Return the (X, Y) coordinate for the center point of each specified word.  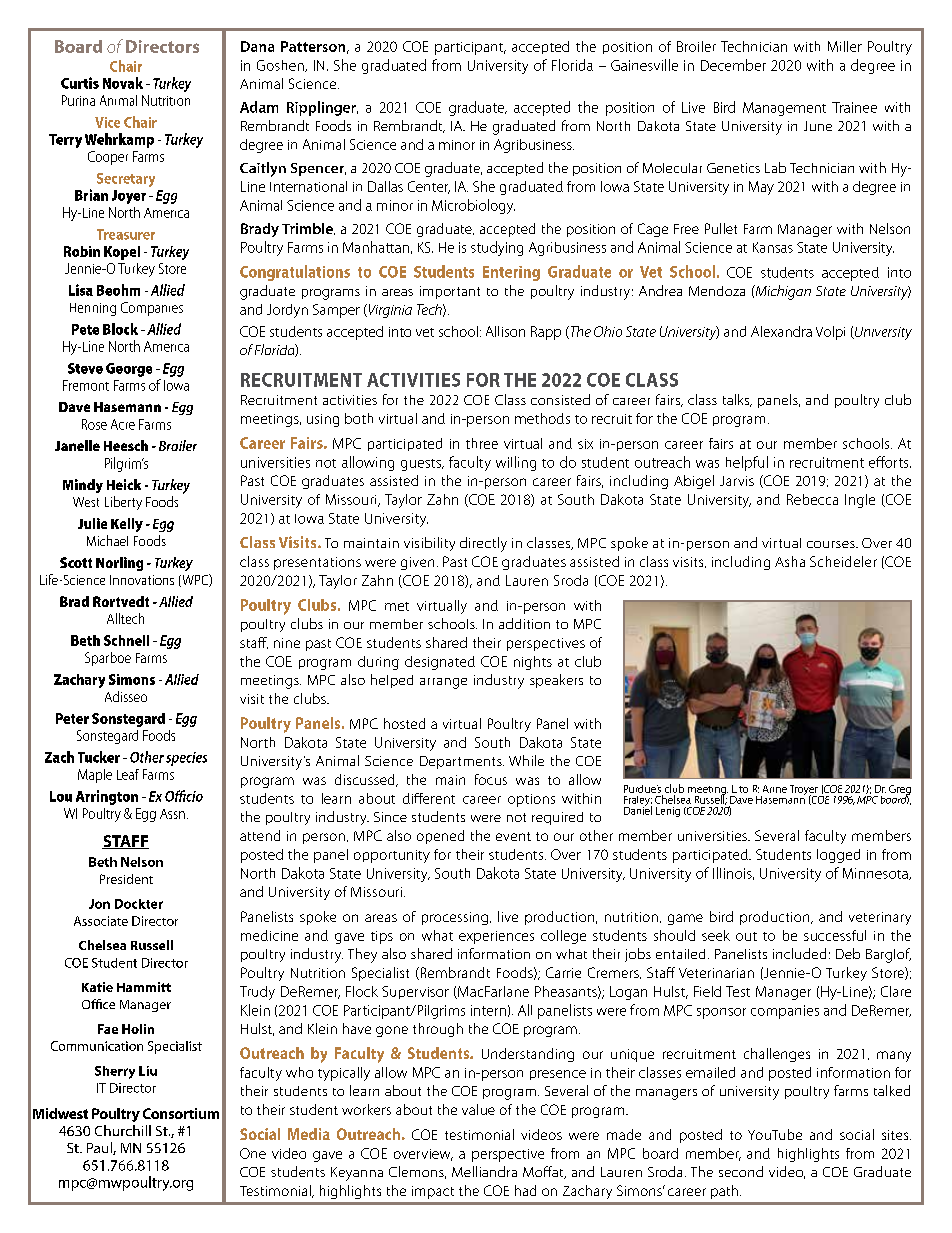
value (478, 1109)
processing (456, 918)
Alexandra (781, 331)
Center (429, 187)
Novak (123, 83)
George (129, 370)
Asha (790, 561)
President (126, 879)
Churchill (123, 1130)
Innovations (142, 580)
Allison (505, 331)
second (741, 1171)
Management (784, 109)
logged (838, 856)
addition (524, 623)
